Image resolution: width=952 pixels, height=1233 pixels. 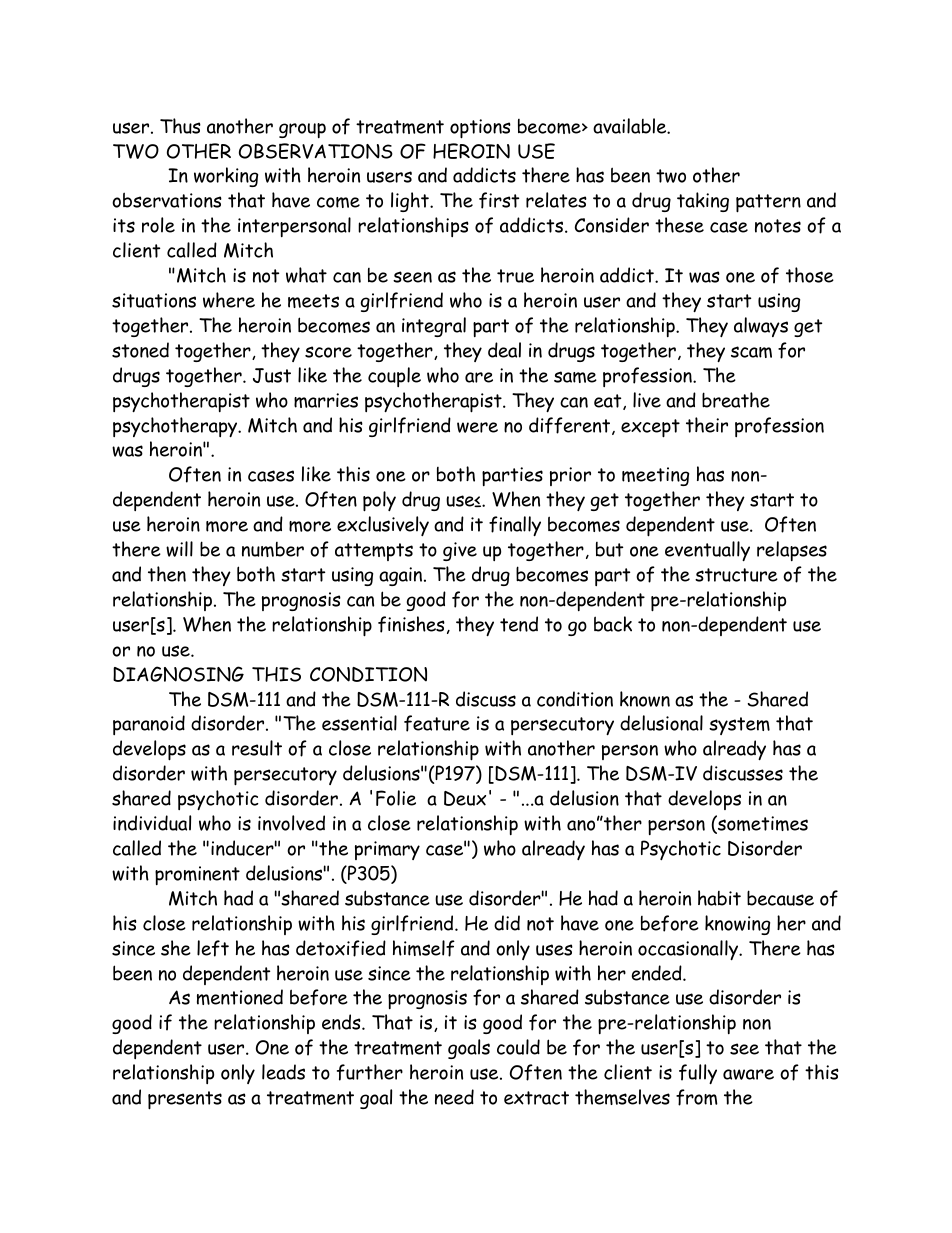 I want to click on taking, so click(x=703, y=202).
